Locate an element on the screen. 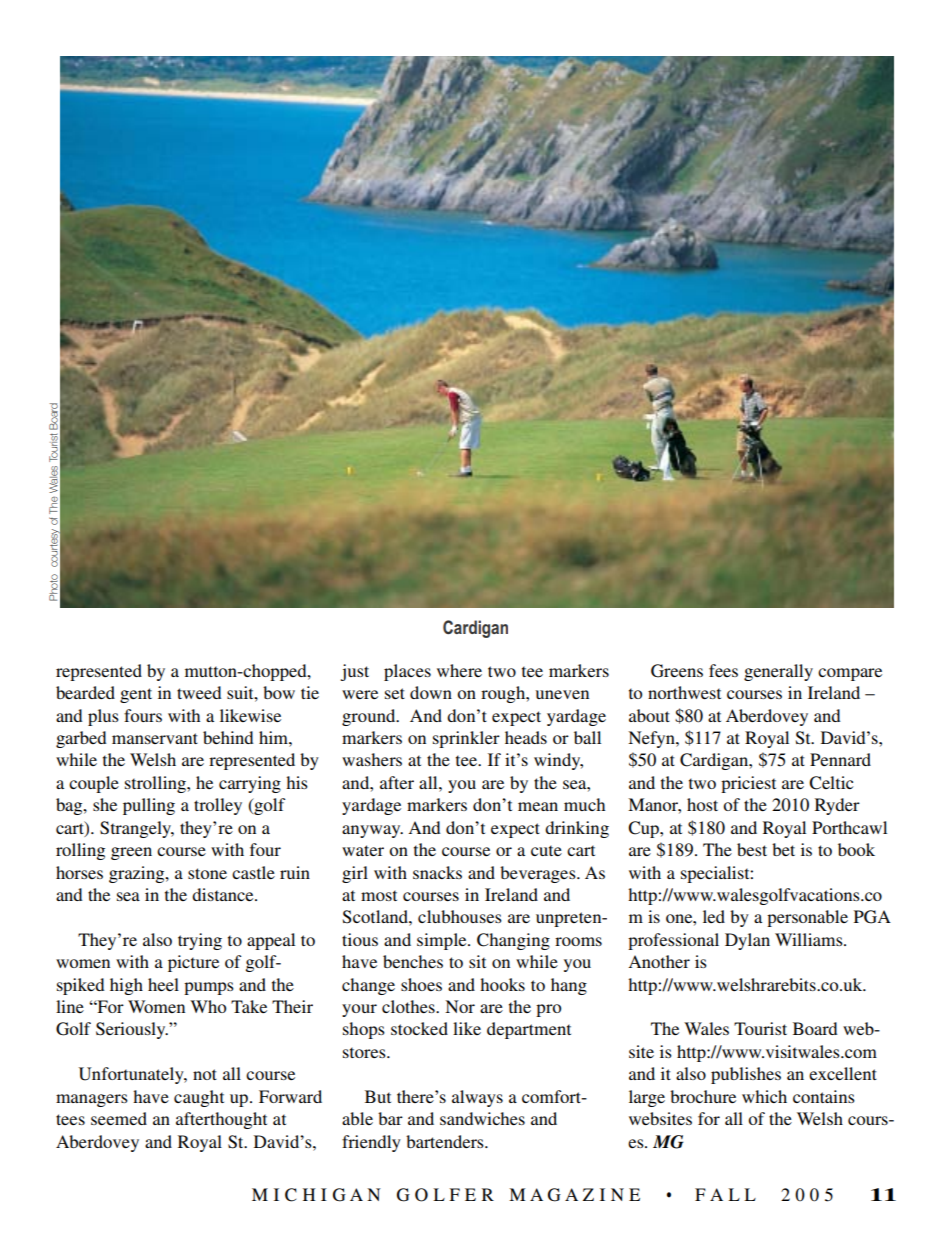 This screenshot has height=1233, width=952. stone is located at coordinates (207, 873).
